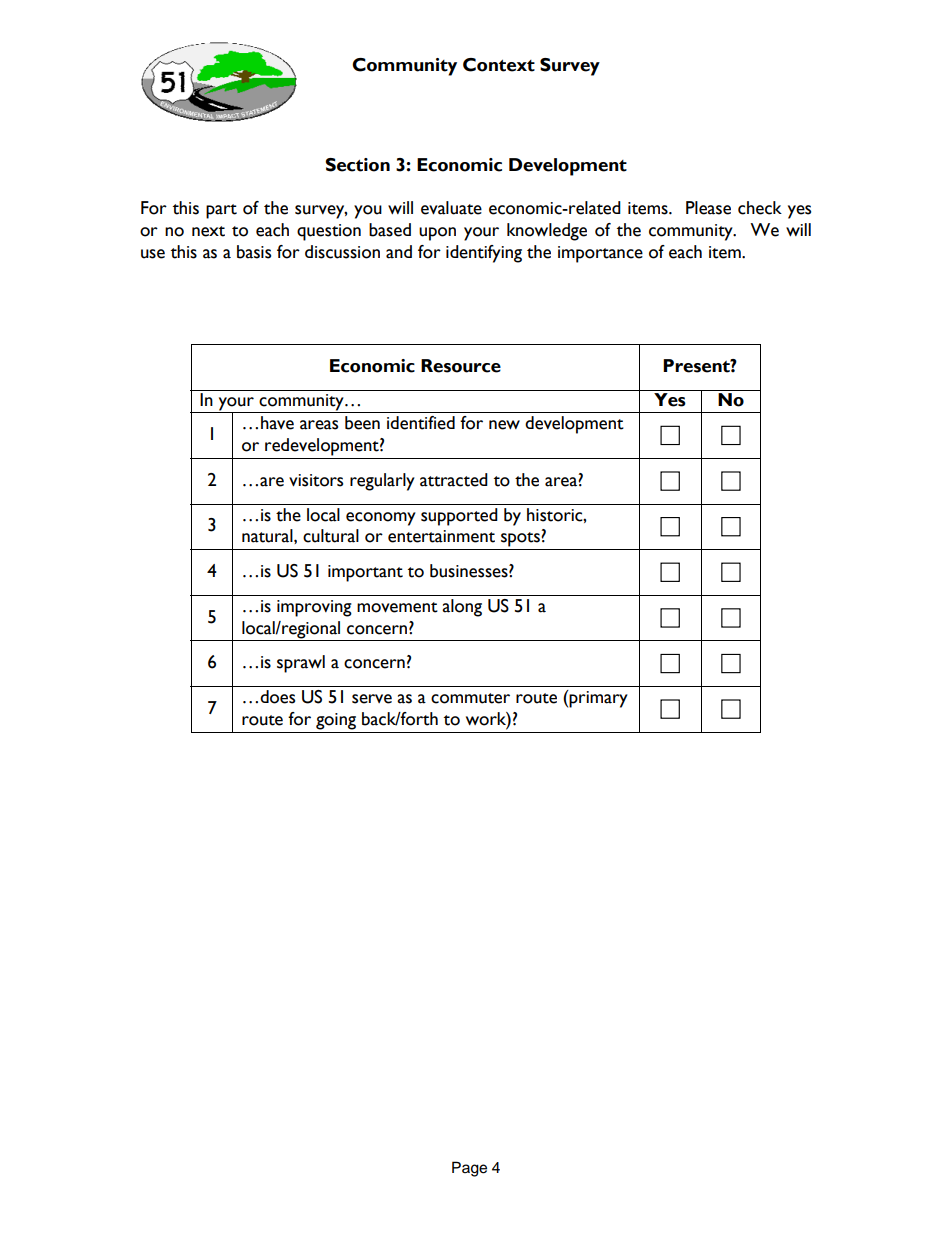  What do you see at coordinates (301, 664) in the screenshot?
I see `sprawl` at bounding box center [301, 664].
